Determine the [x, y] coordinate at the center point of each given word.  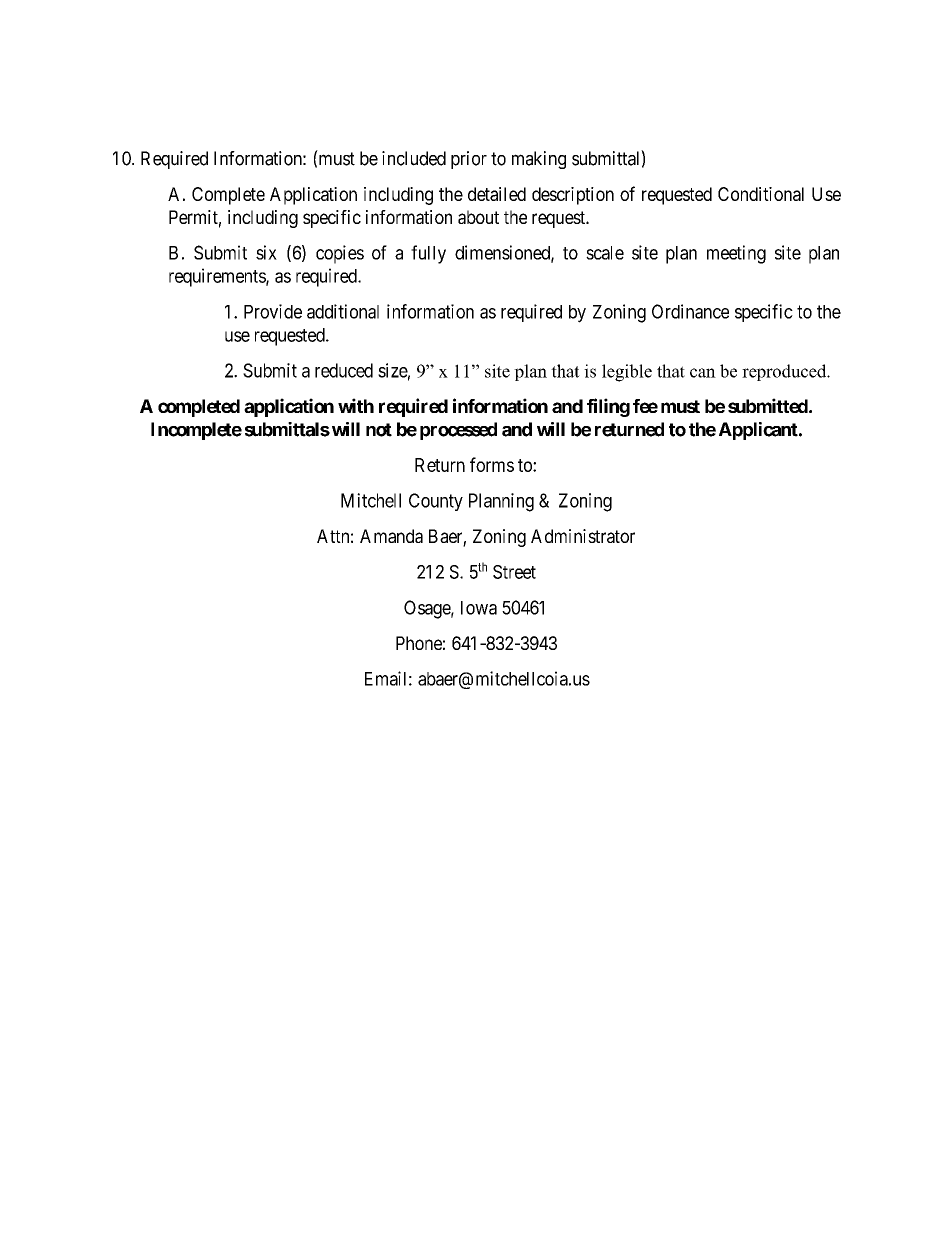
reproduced [785, 372]
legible [627, 373]
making [539, 160]
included [414, 158]
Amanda [391, 536]
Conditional [761, 194]
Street [514, 572]
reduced [344, 370]
